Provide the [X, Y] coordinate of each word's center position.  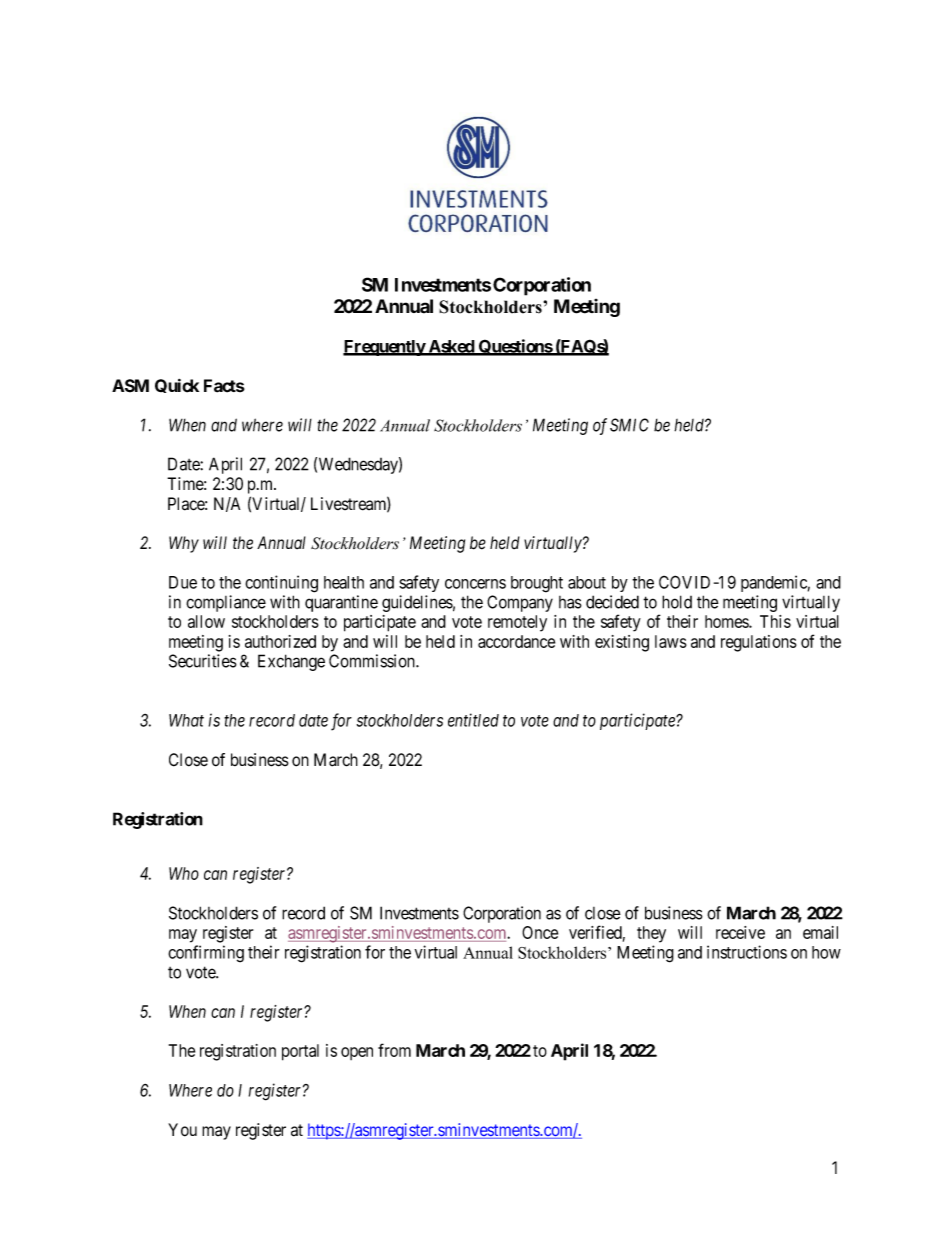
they [651, 934]
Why [184, 544]
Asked [451, 347]
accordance [516, 641]
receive [740, 932]
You [182, 1130]
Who [184, 873]
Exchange [291, 662]
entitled [473, 720]
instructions [747, 952]
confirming [206, 954]
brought [537, 584]
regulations [759, 643]
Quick [177, 386]
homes [727, 621]
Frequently [385, 348]
